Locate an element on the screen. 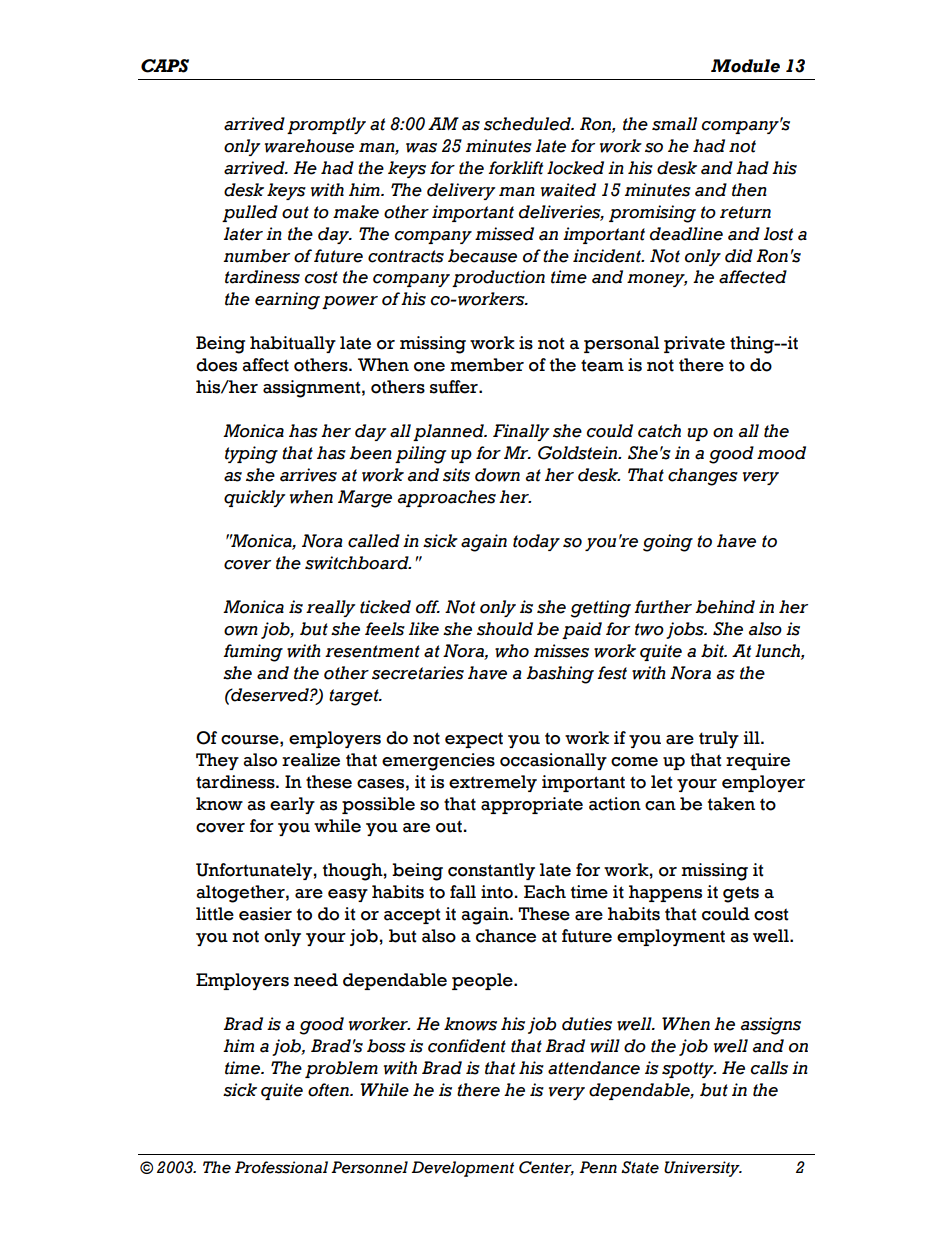  typing is located at coordinates (251, 455).
